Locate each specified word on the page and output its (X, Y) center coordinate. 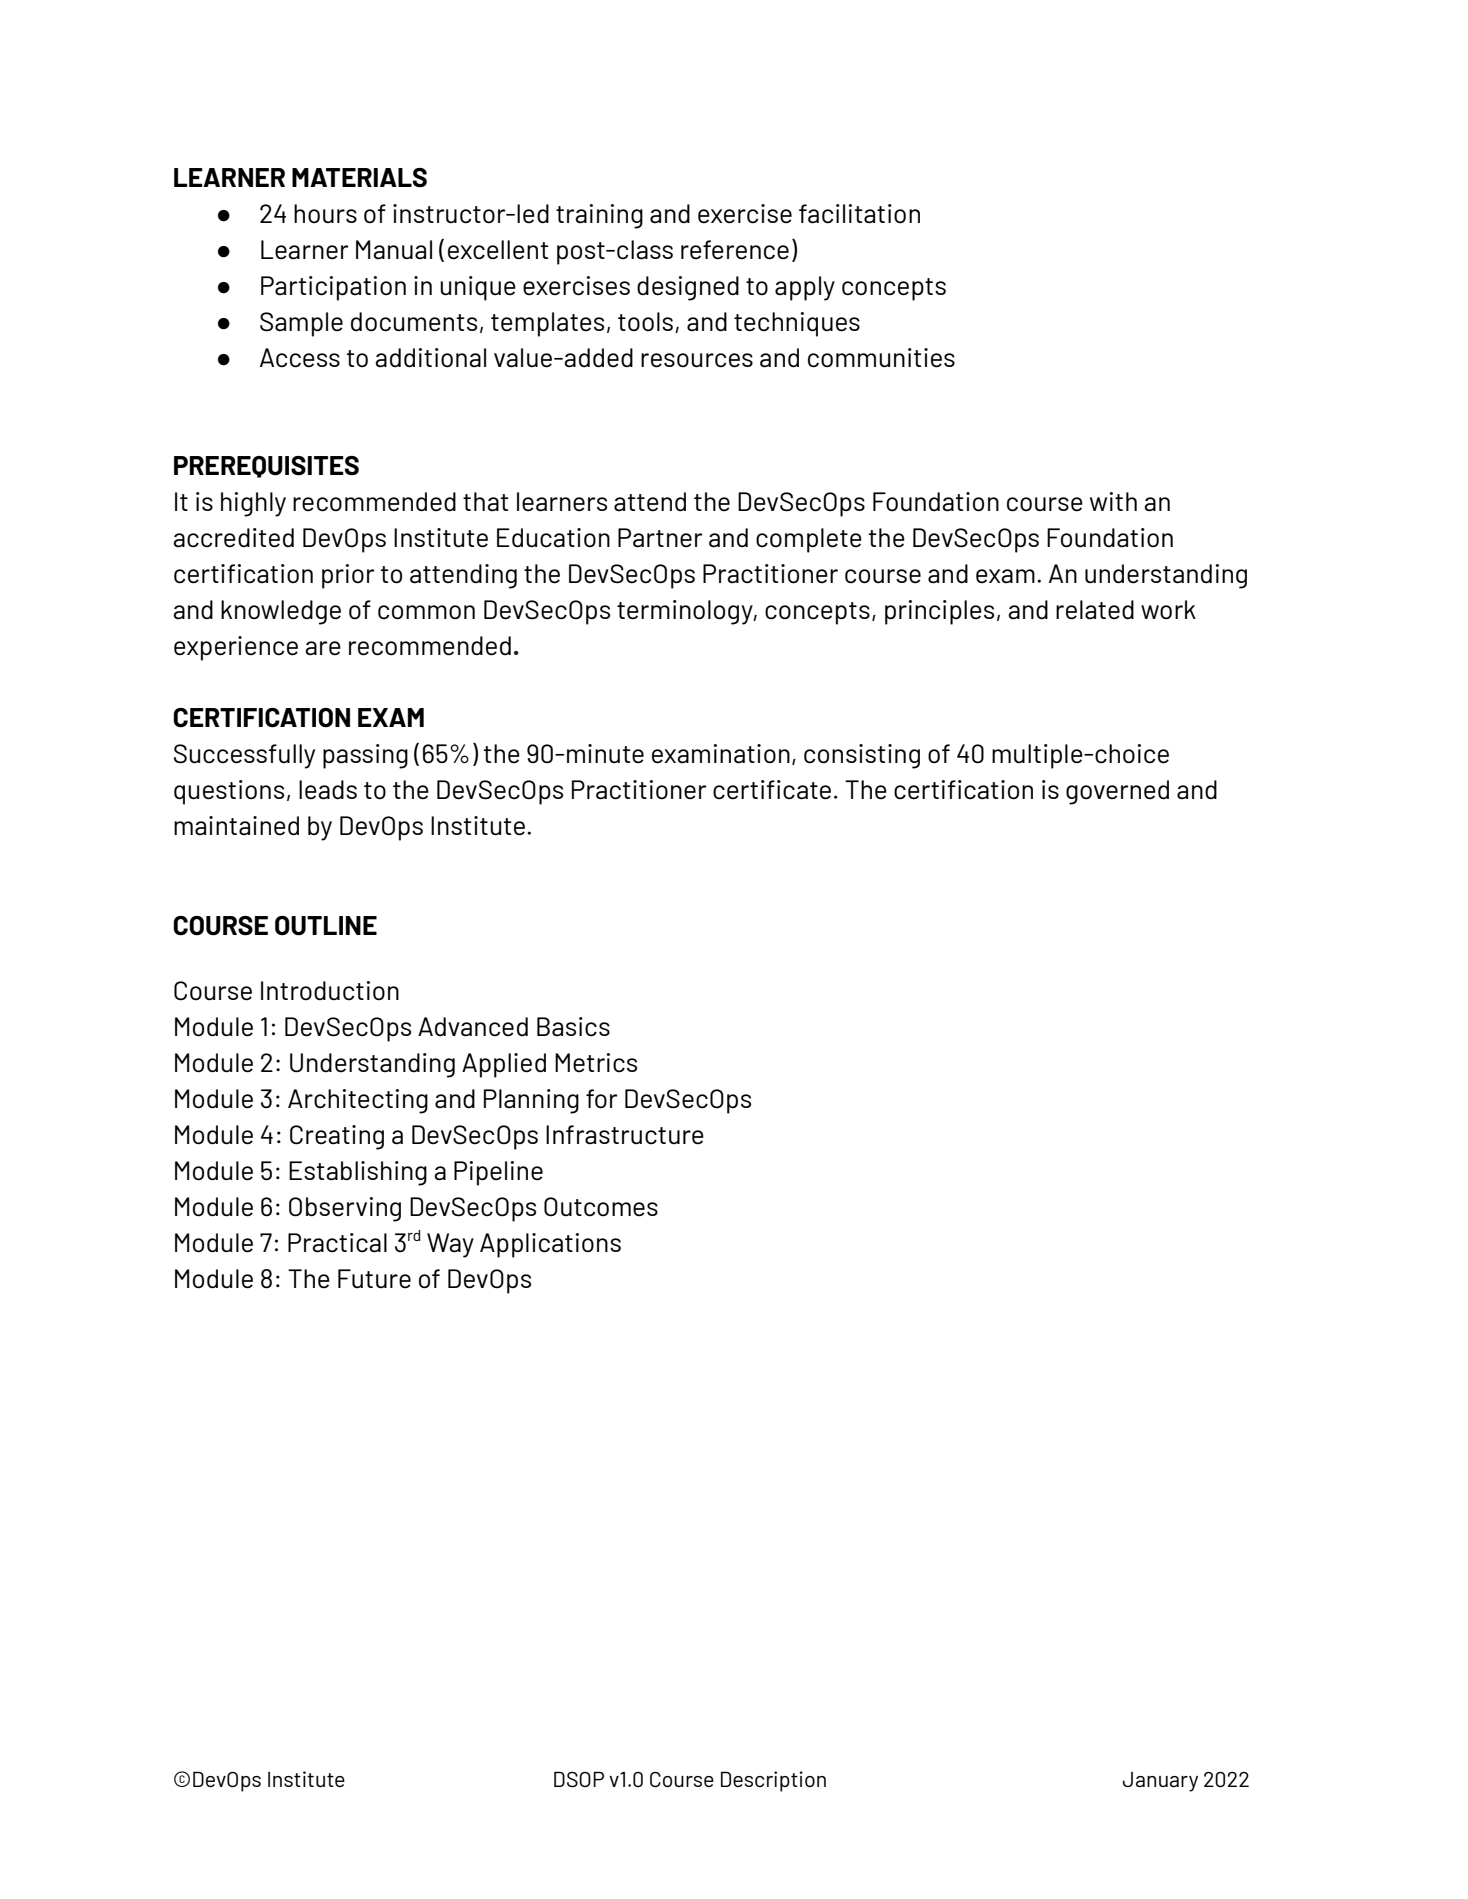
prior (348, 576)
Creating (337, 1137)
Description (773, 1781)
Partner (660, 538)
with (1113, 501)
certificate (772, 790)
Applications (550, 1245)
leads (328, 790)
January (1160, 1782)
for (602, 1099)
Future (374, 1279)
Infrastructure (625, 1135)
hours (325, 214)
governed (1117, 792)
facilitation (859, 214)
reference (735, 250)
